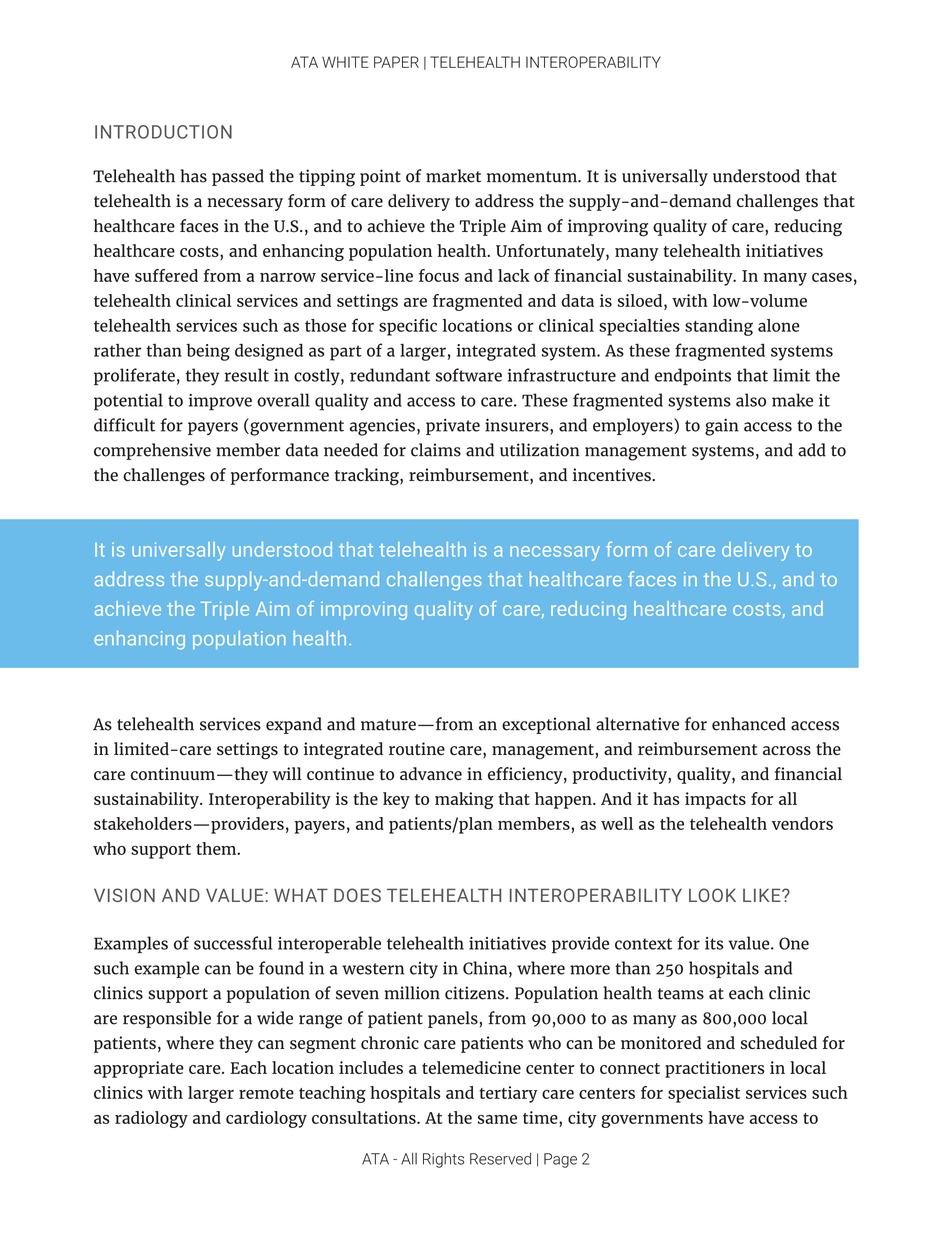 The width and height of the screenshot is (952, 1233). I want to click on enhanced, so click(749, 724).
